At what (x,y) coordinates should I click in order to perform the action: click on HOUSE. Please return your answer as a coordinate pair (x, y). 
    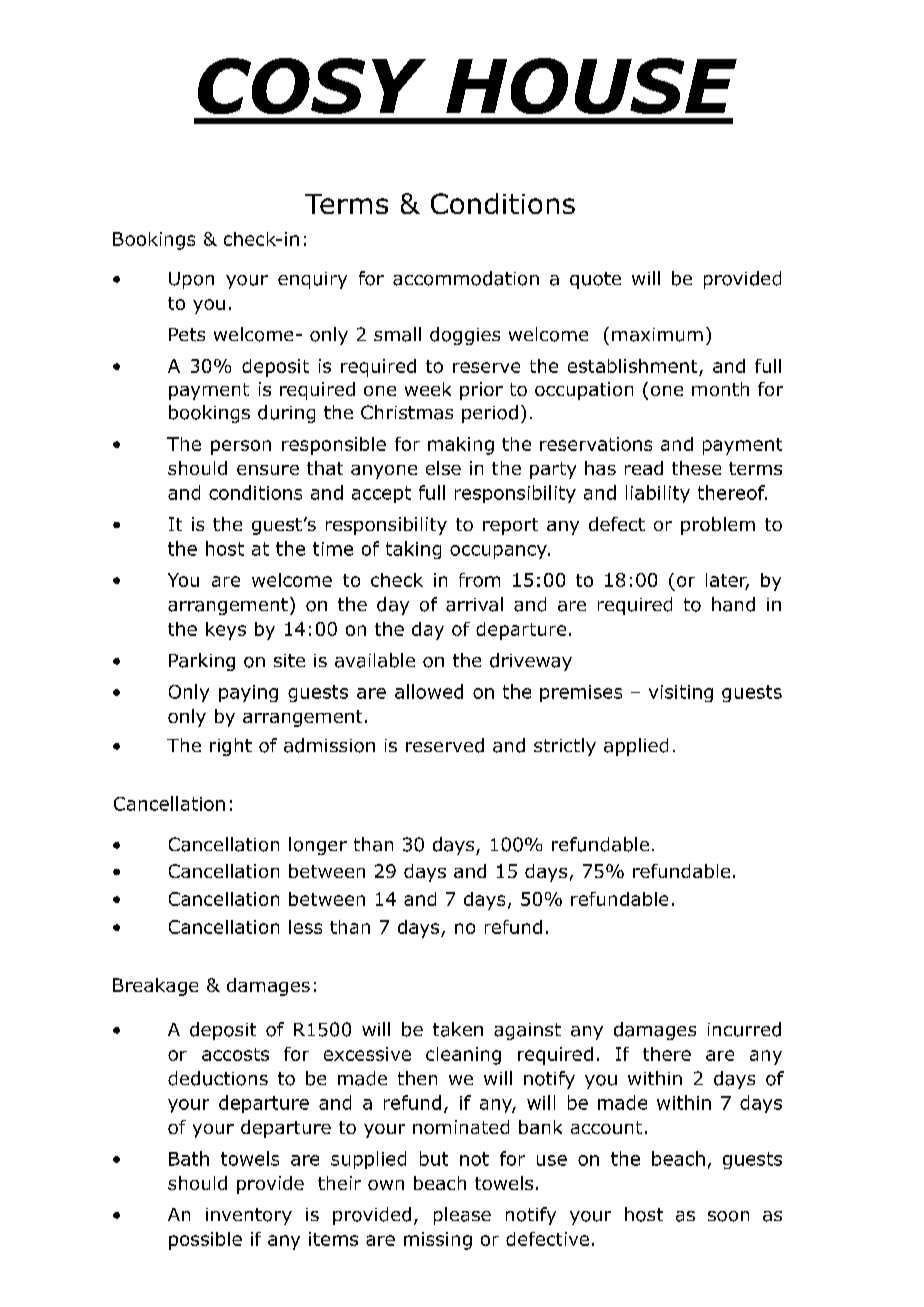
    Looking at the image, I should click on (591, 86).
